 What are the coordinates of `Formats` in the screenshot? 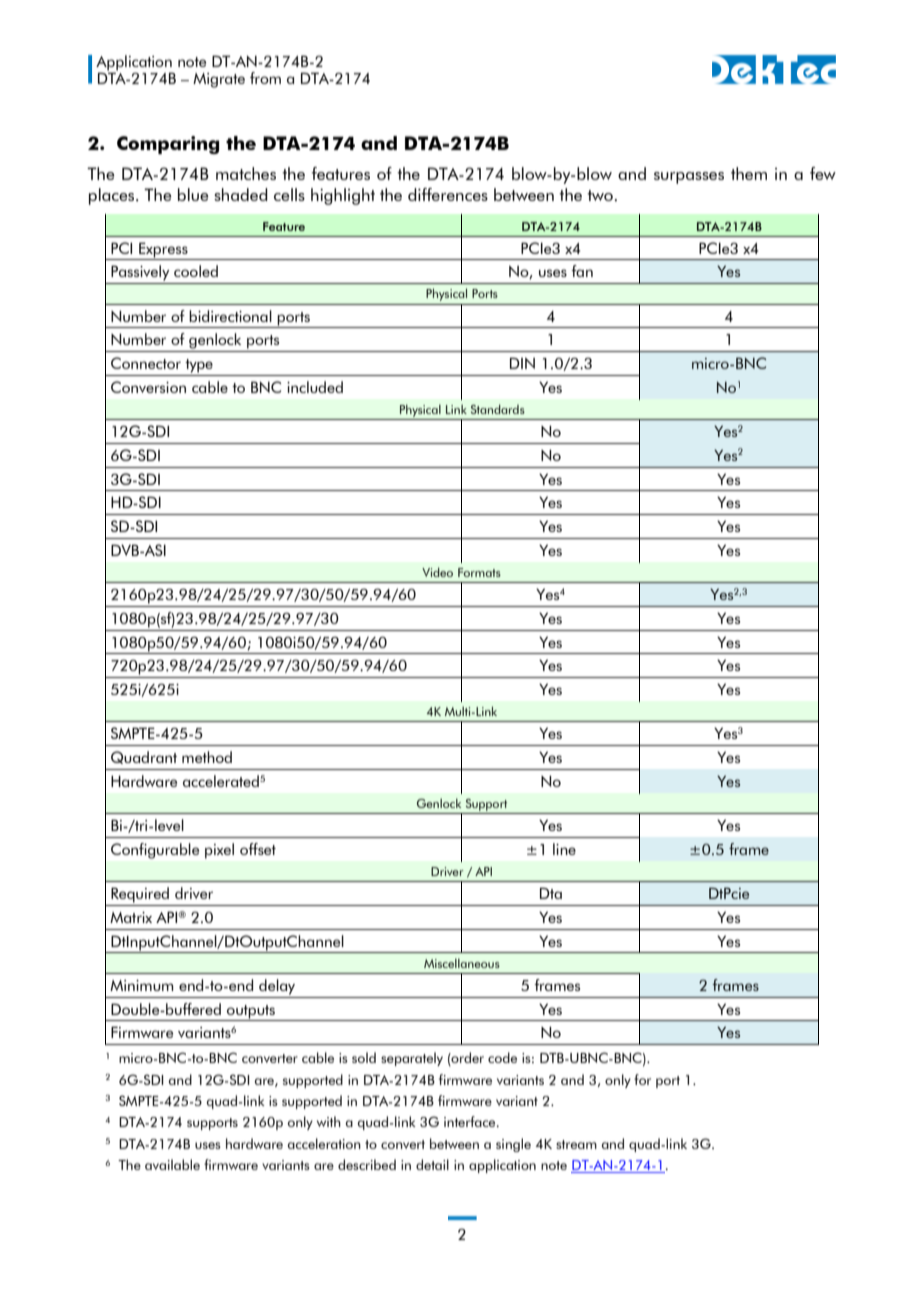 It's located at (479, 572).
